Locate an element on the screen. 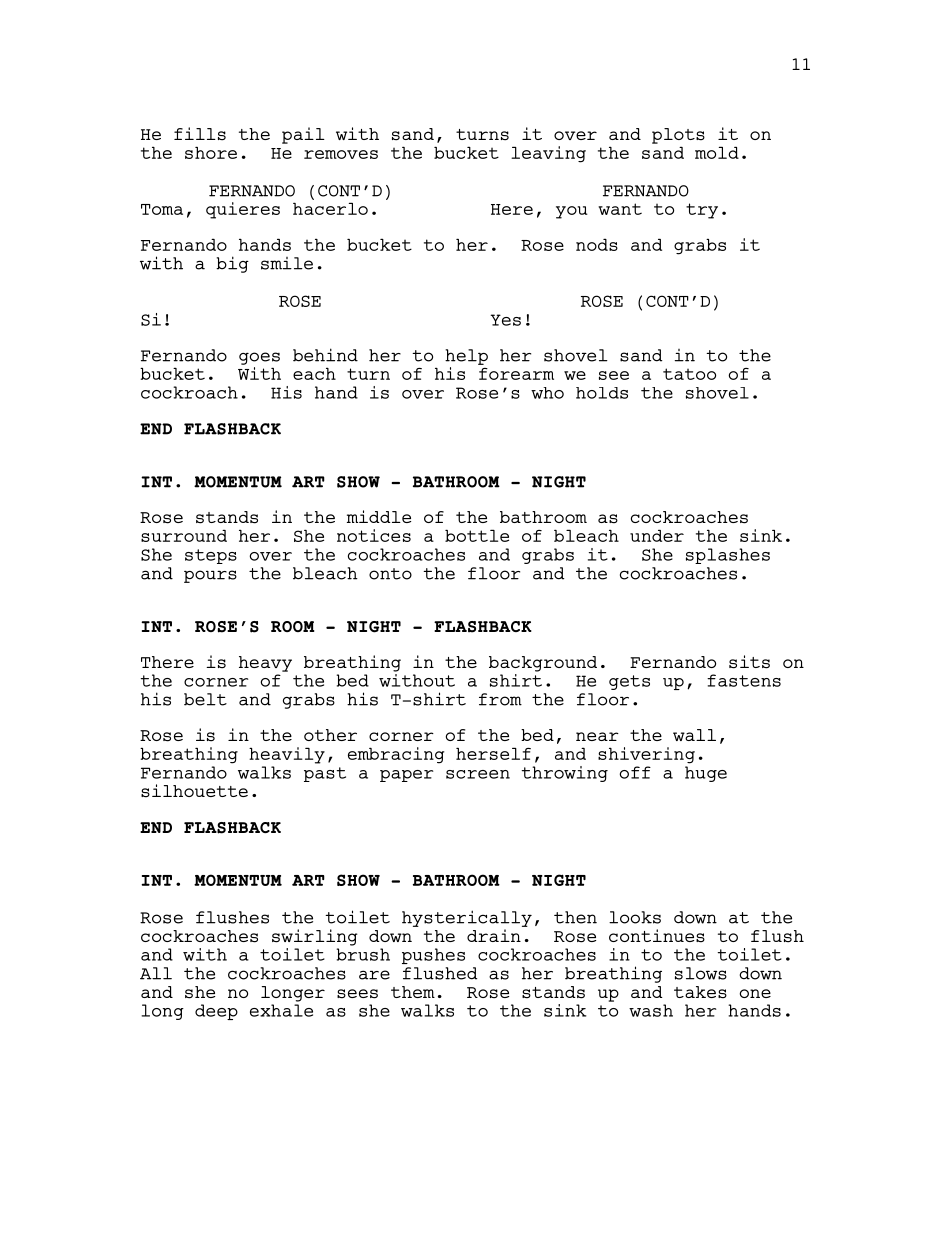  splashes is located at coordinates (728, 556).
